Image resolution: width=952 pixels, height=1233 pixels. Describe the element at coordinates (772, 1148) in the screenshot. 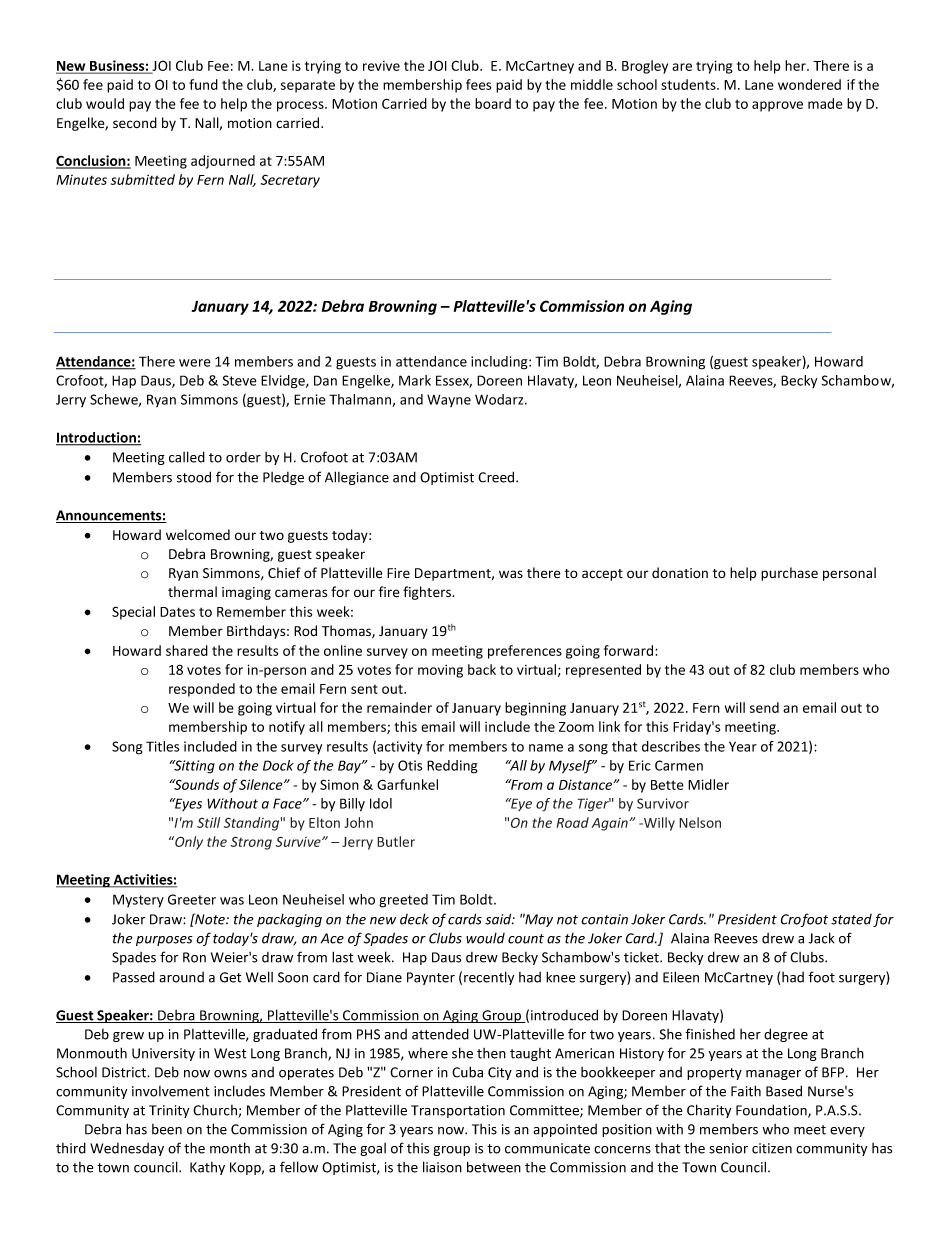

I see `citizen` at that location.
